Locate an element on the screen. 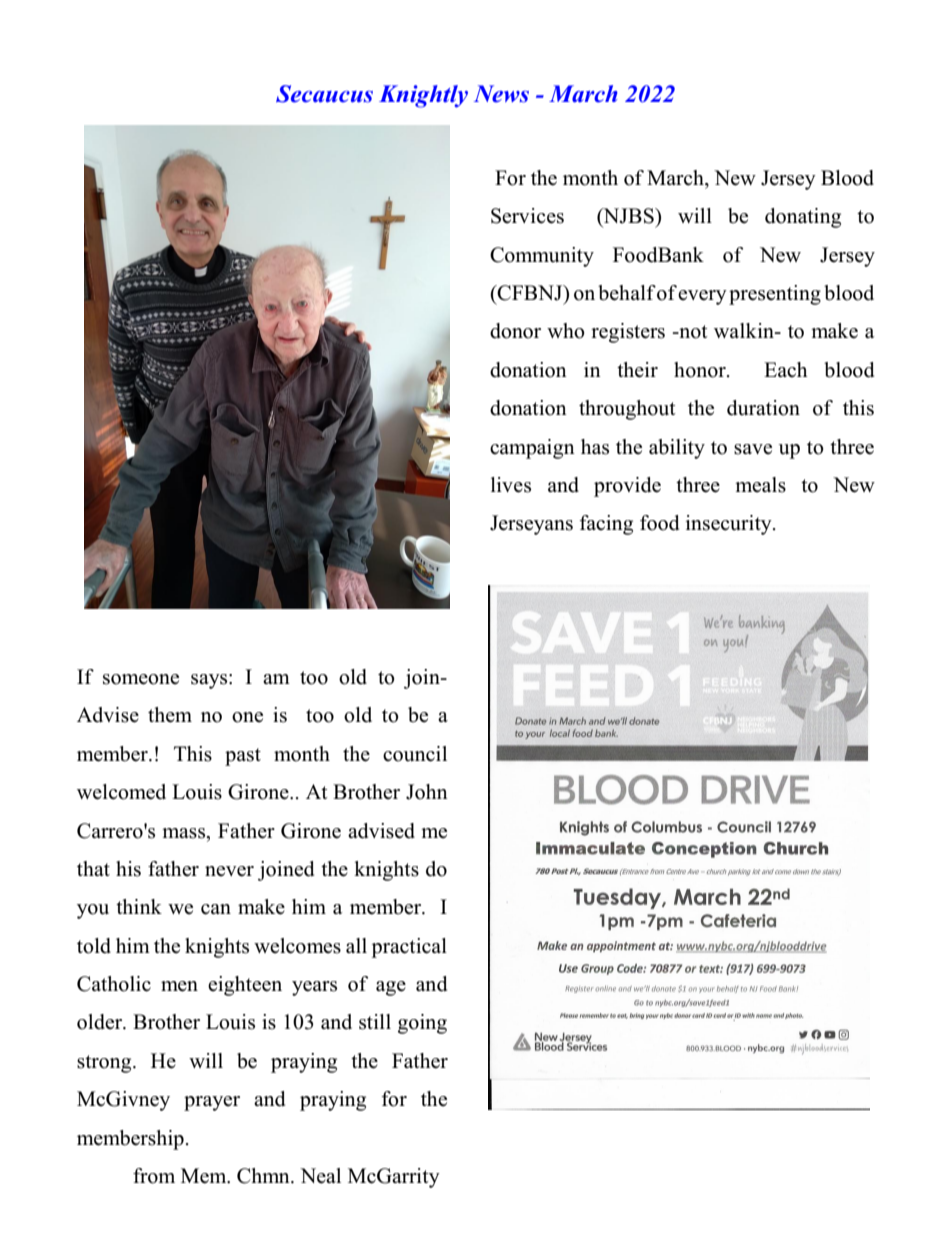 The height and width of the screenshot is (1233, 952). can is located at coordinates (216, 909).
